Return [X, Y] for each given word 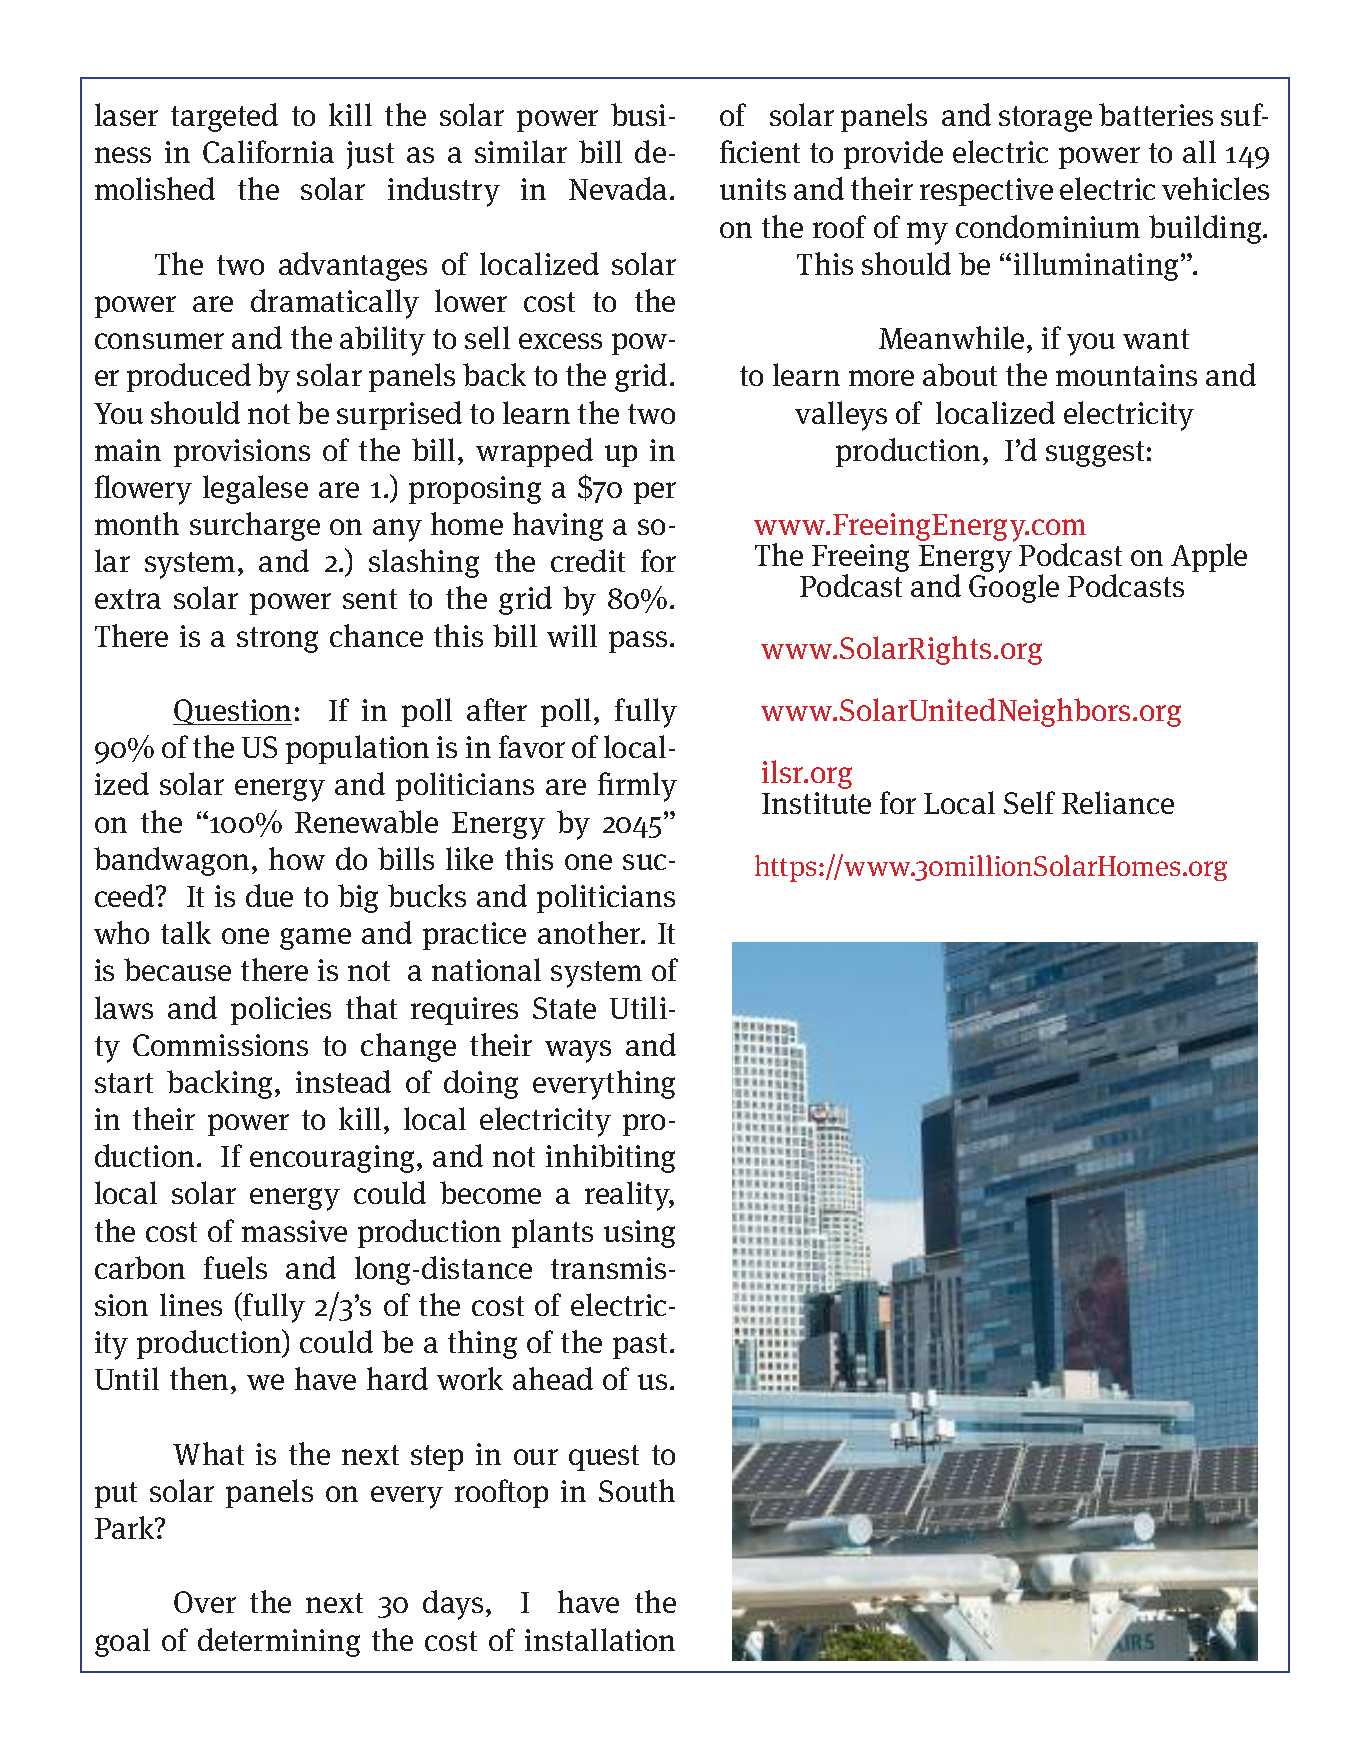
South [637, 1490]
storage [1045, 119]
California [268, 151]
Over [205, 1602]
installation [600, 1639]
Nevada [620, 188]
